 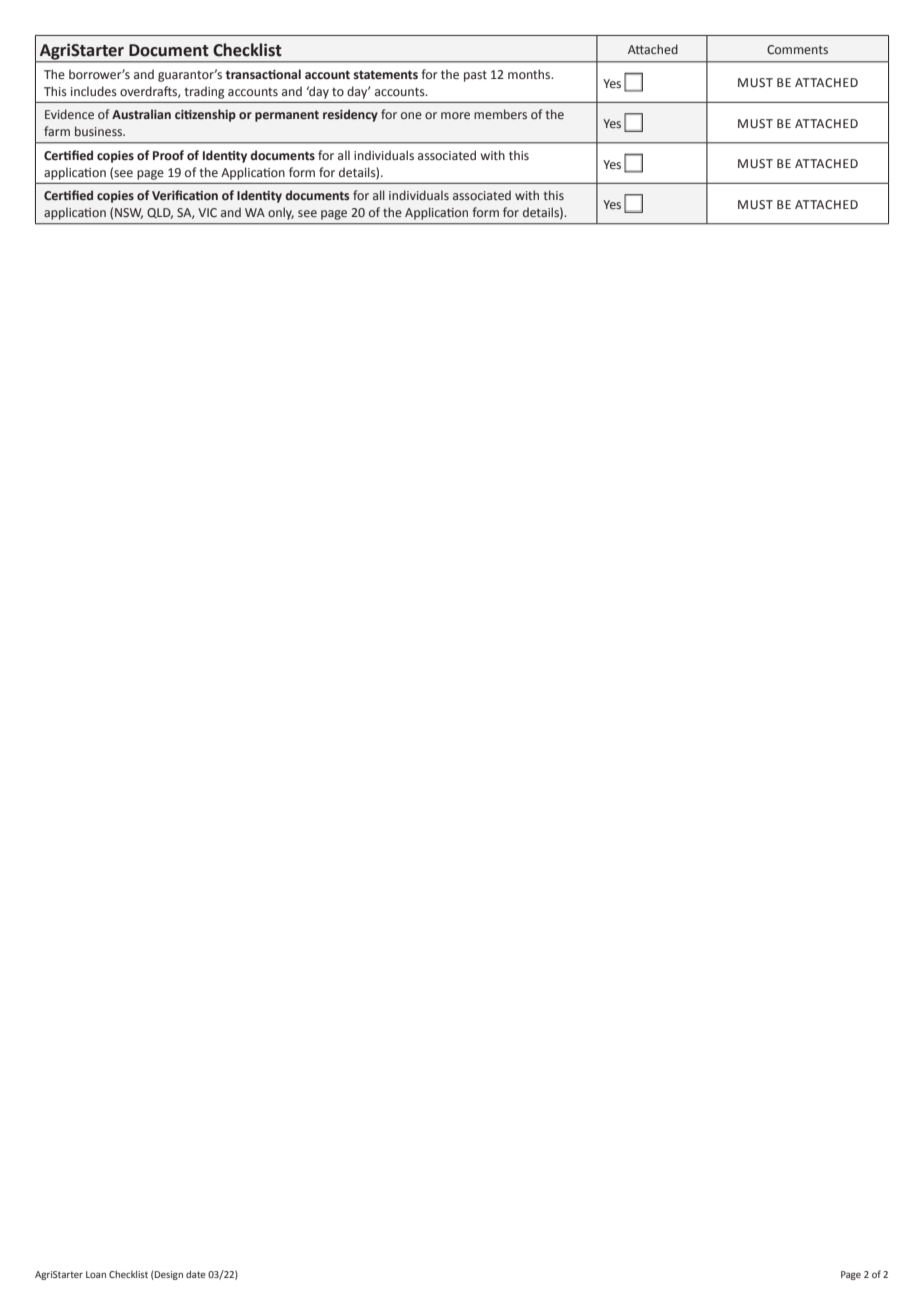 I want to click on Design, so click(x=168, y=1275).
